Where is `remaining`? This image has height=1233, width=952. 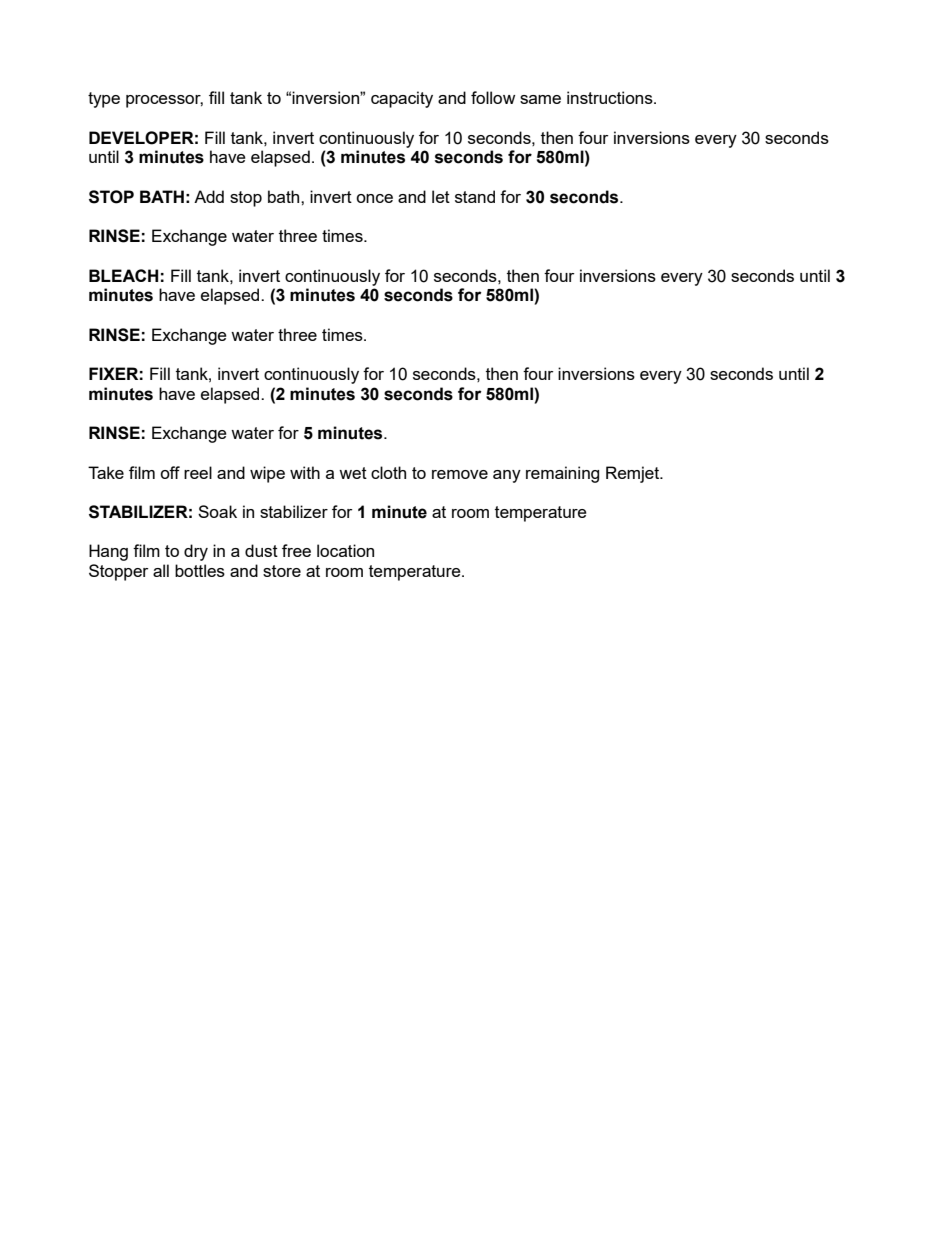
remaining is located at coordinates (562, 474).
